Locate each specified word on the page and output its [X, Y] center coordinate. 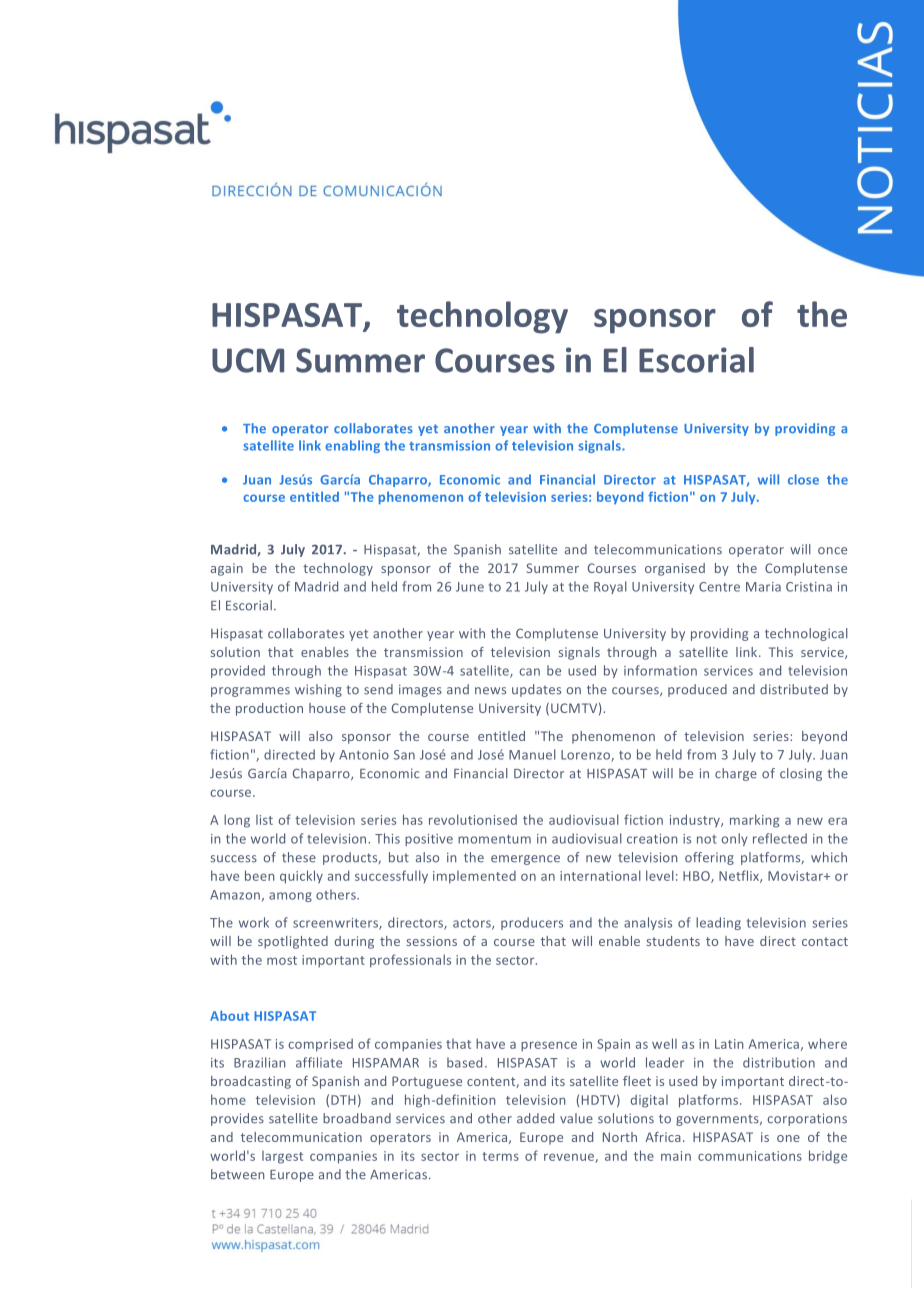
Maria [763, 587]
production [269, 709]
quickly [301, 877]
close [803, 479]
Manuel [532, 754]
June [470, 587]
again [227, 569]
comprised [320, 1045]
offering [709, 858]
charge [736, 774]
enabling [352, 446]
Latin [729, 1044]
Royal [610, 587]
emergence [525, 860]
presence [549, 1046]
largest [282, 1157]
